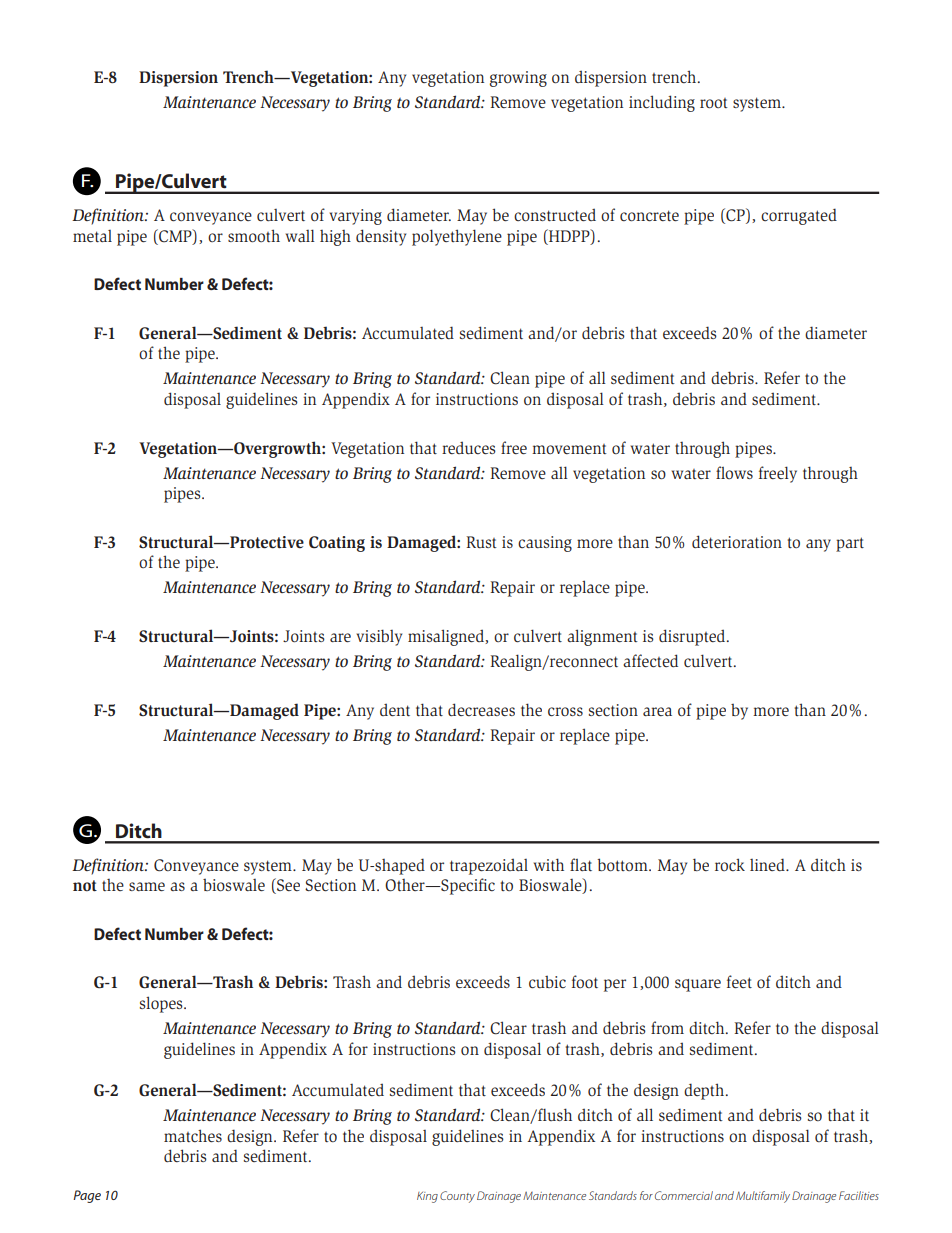 The width and height of the image is (952, 1233). I want to click on same, so click(147, 886).
